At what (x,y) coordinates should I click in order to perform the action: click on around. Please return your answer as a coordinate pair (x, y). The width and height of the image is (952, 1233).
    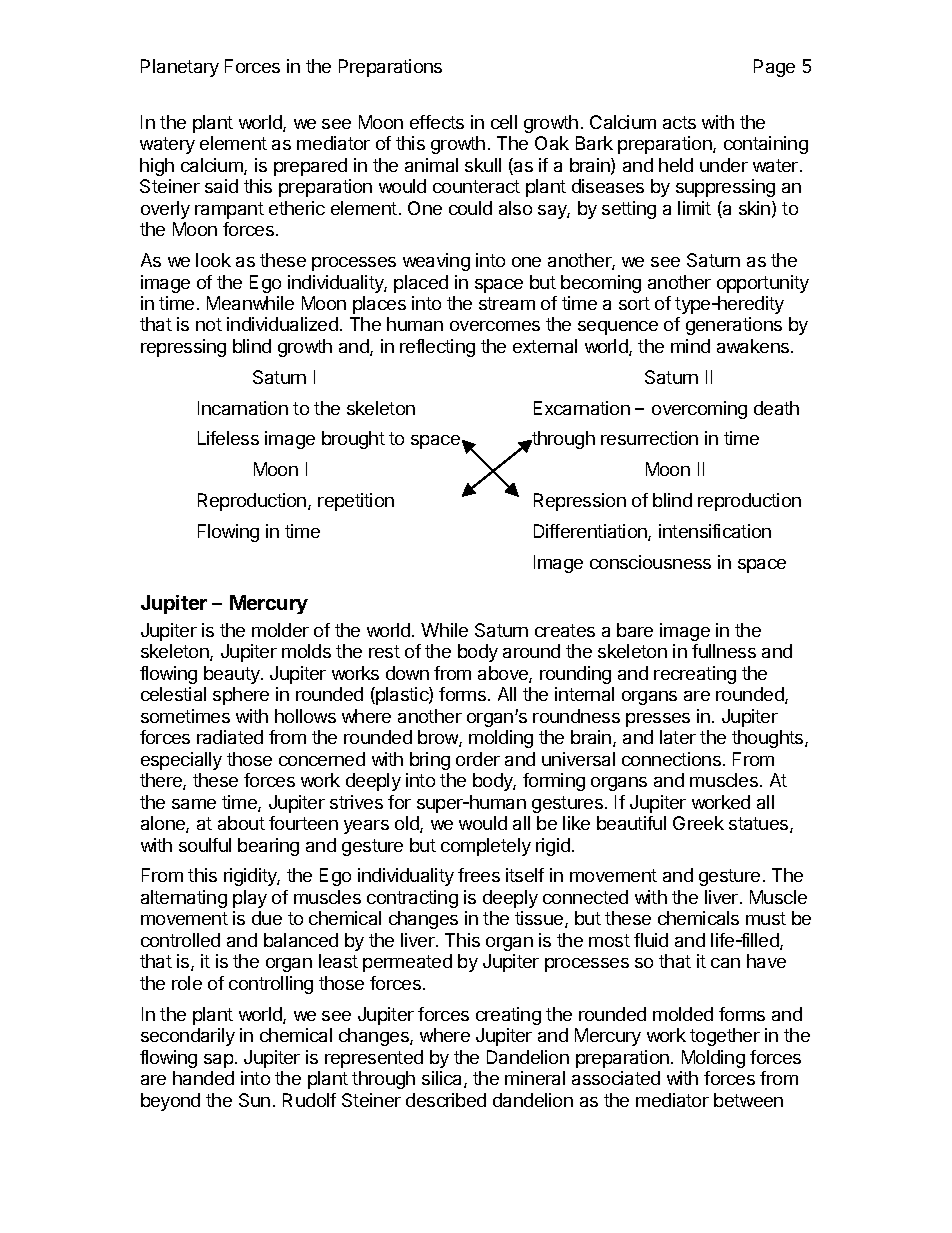
    Looking at the image, I should click on (531, 651).
